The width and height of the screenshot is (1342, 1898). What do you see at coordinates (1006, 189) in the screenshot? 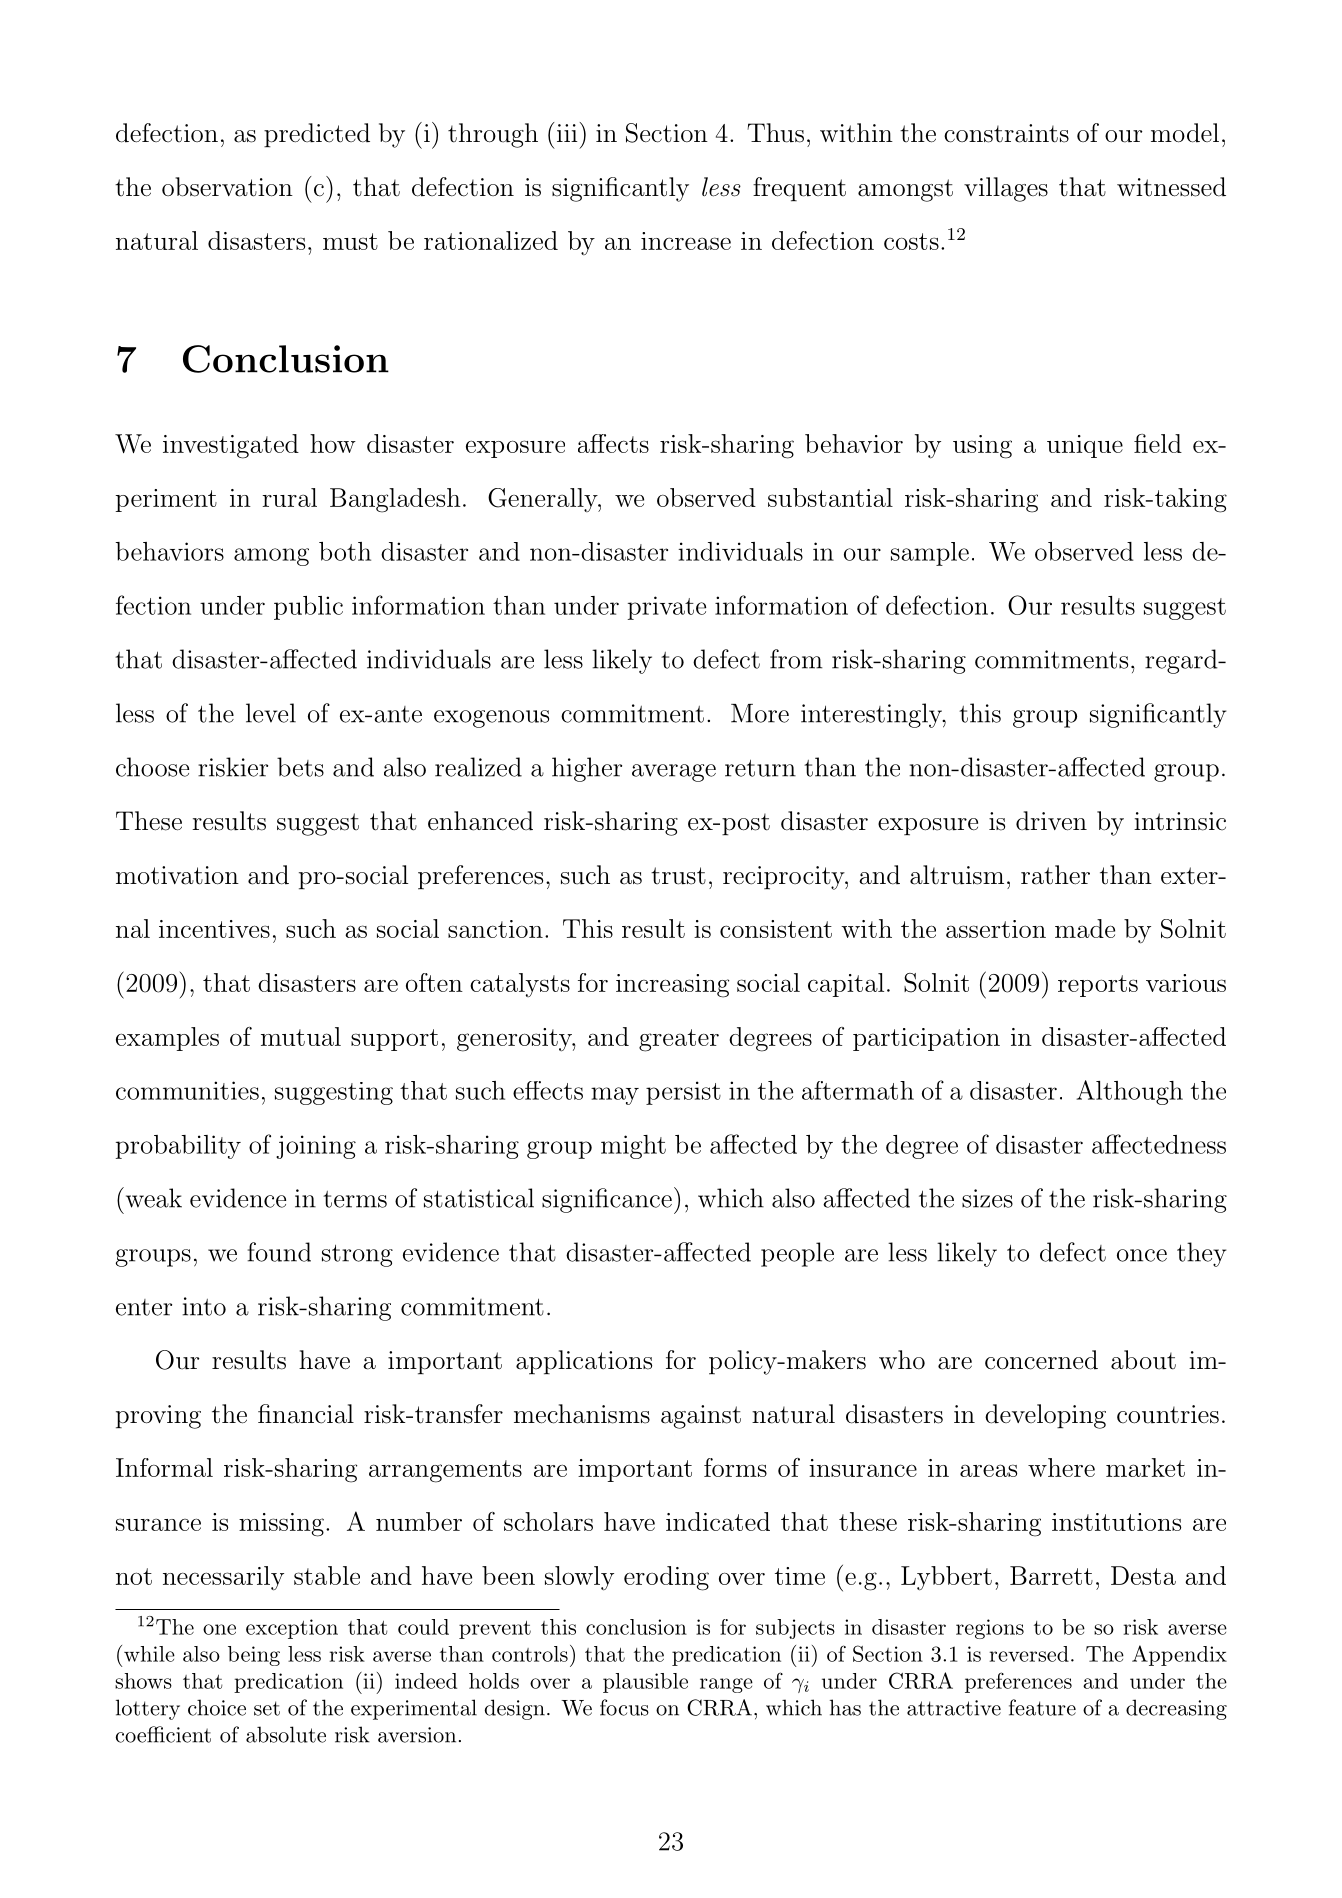
I see `villages` at bounding box center [1006, 189].
